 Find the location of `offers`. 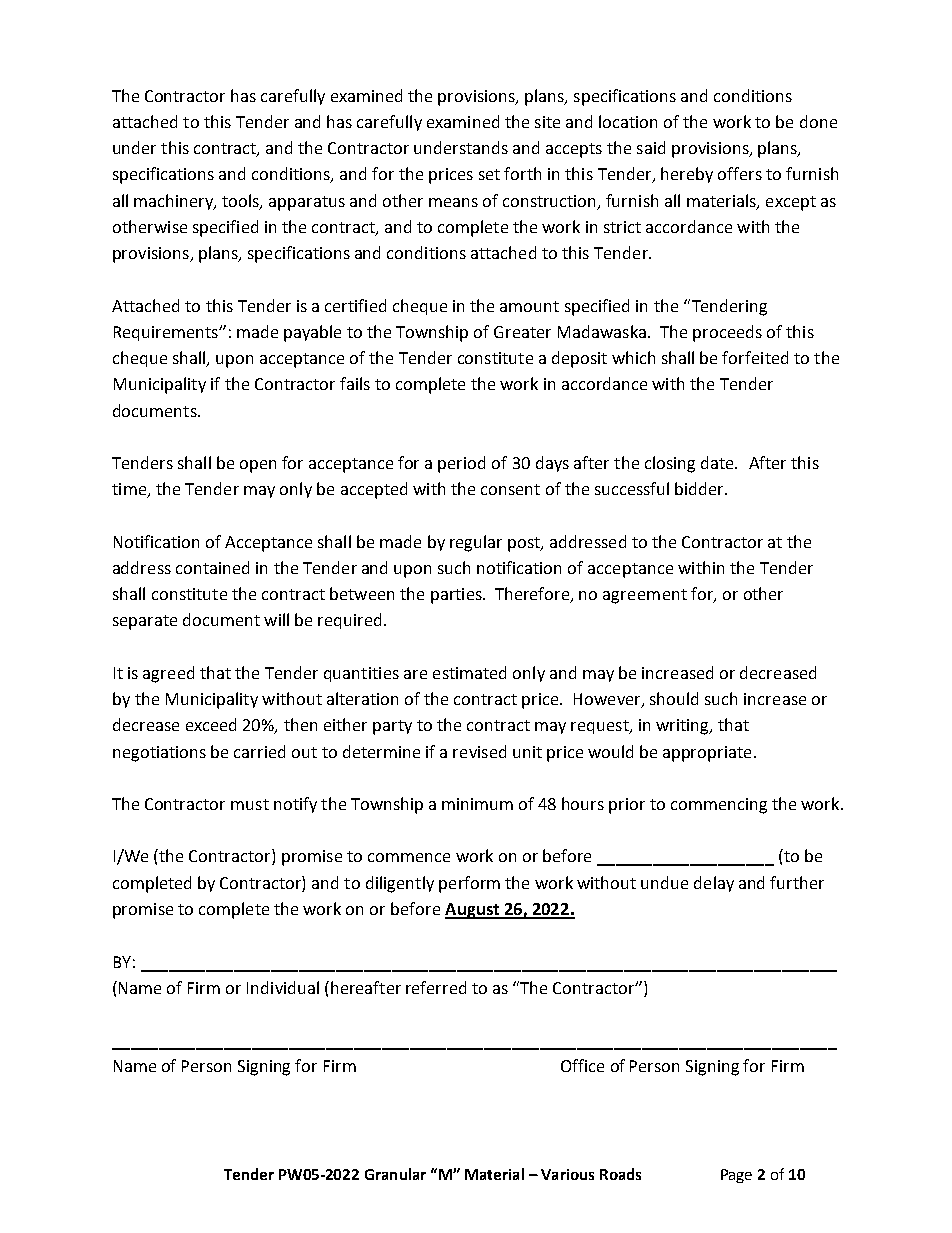

offers is located at coordinates (740, 173).
